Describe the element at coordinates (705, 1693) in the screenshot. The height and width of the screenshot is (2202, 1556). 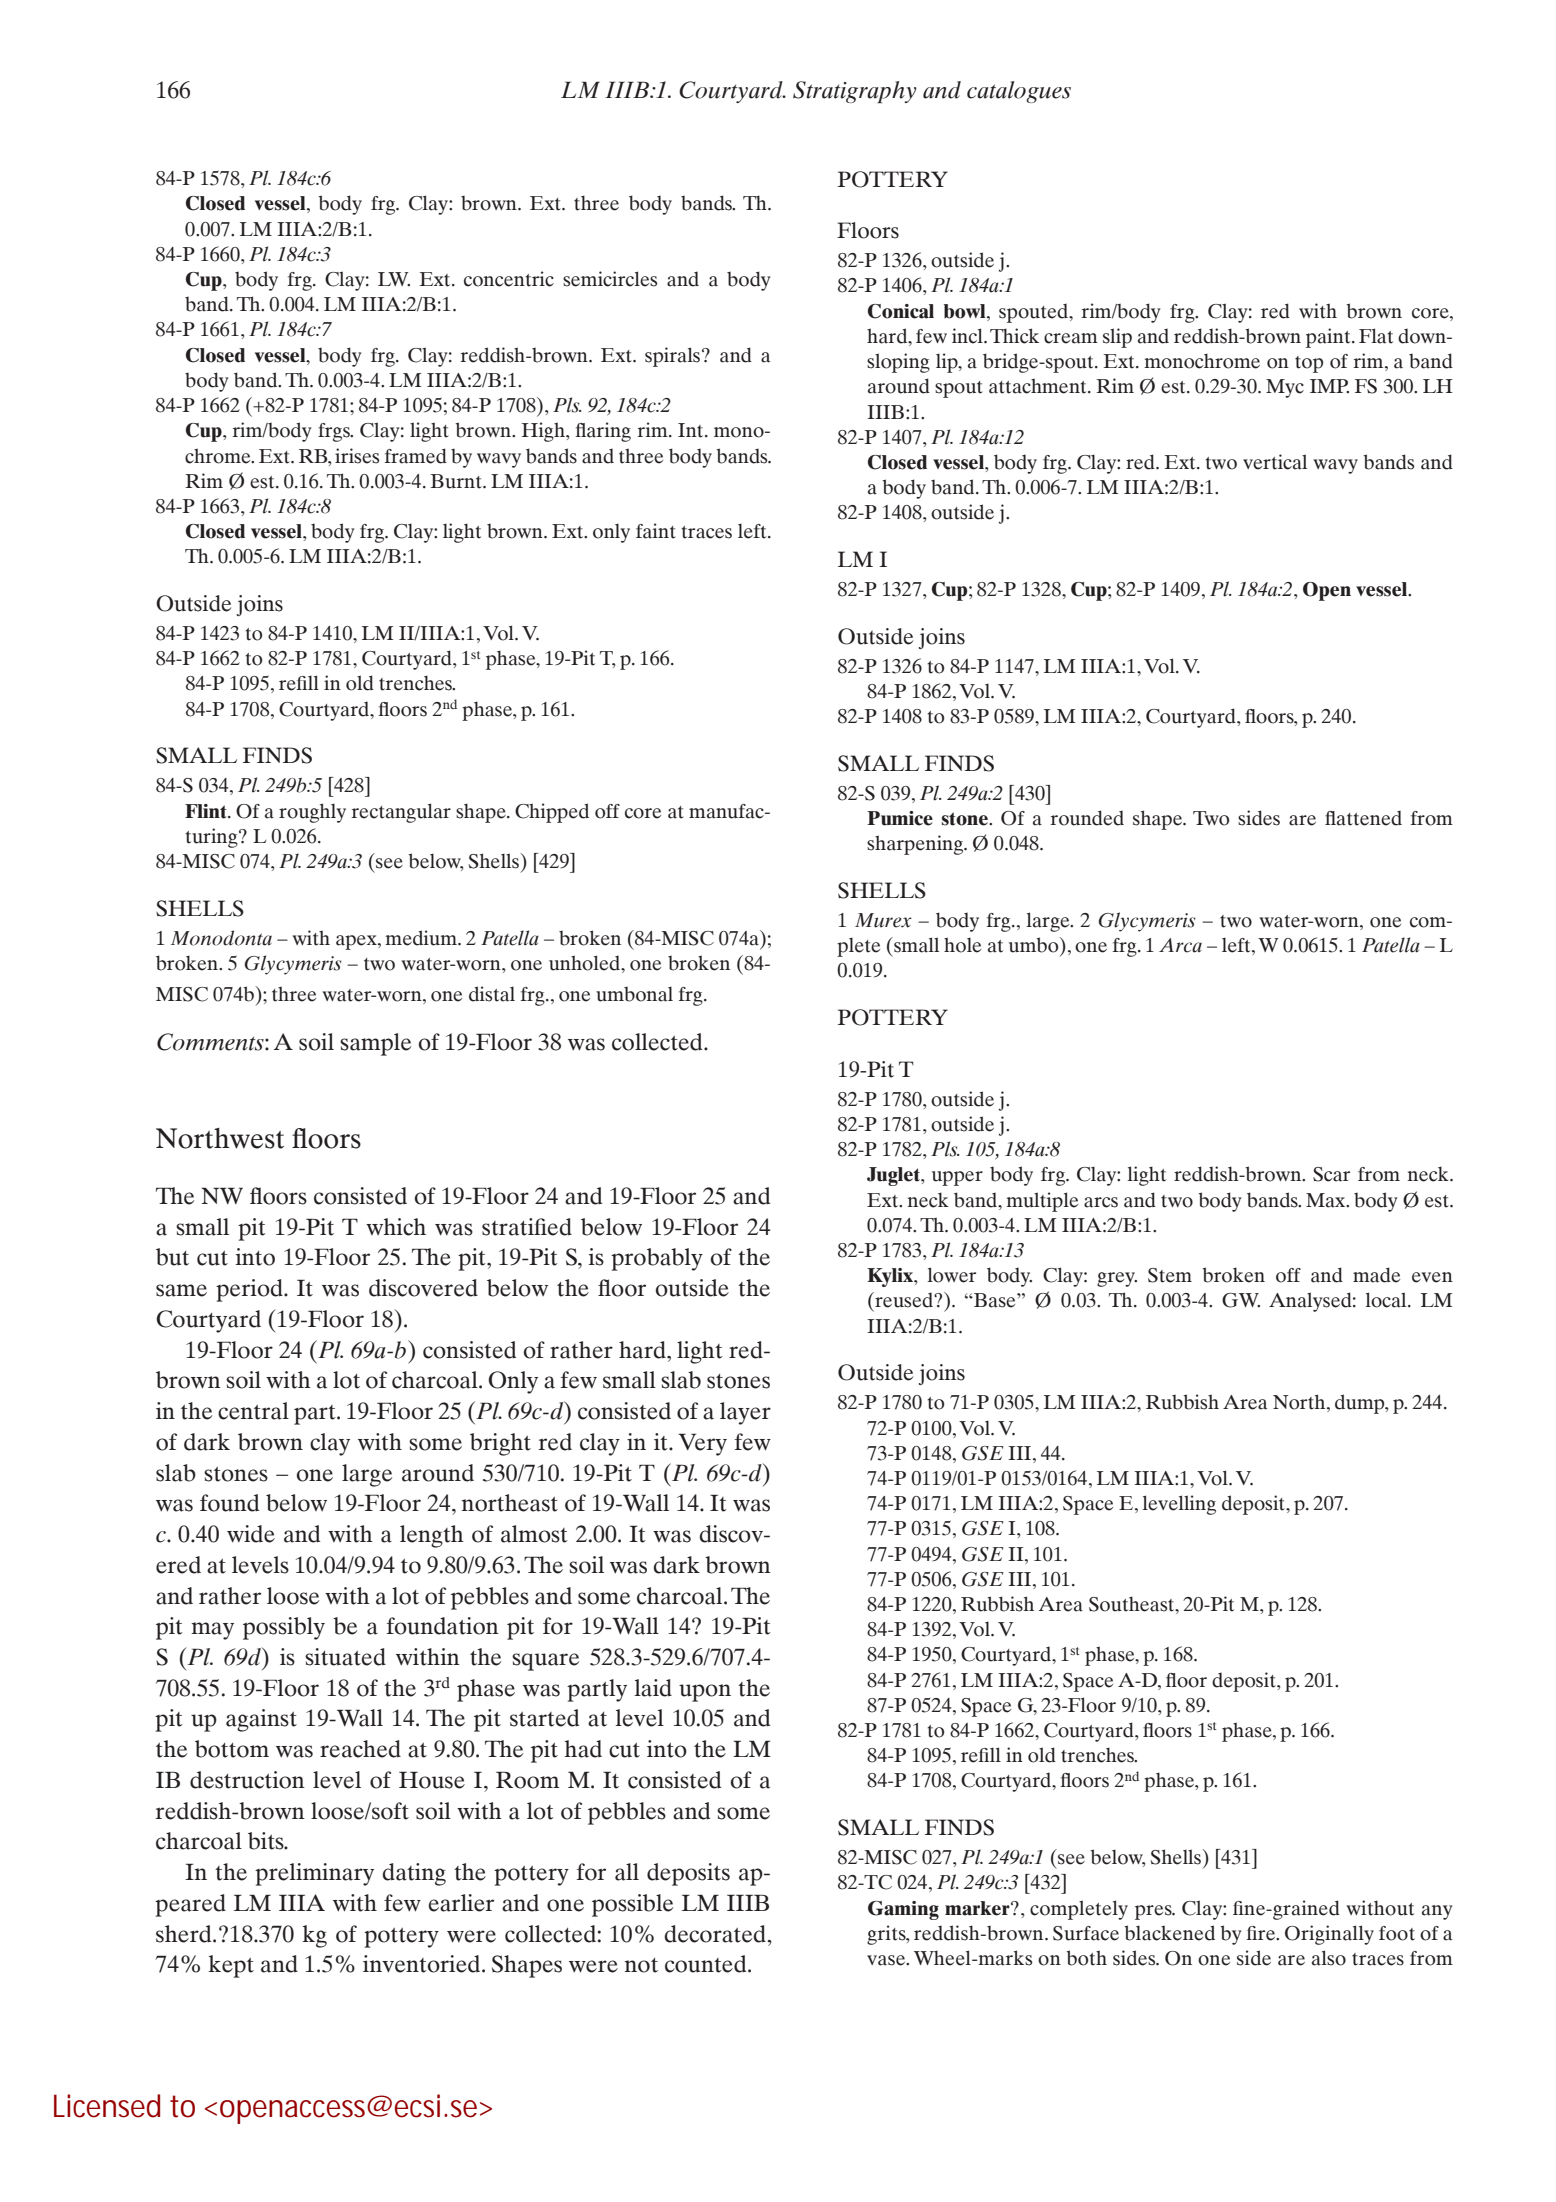
I see `upon` at that location.
